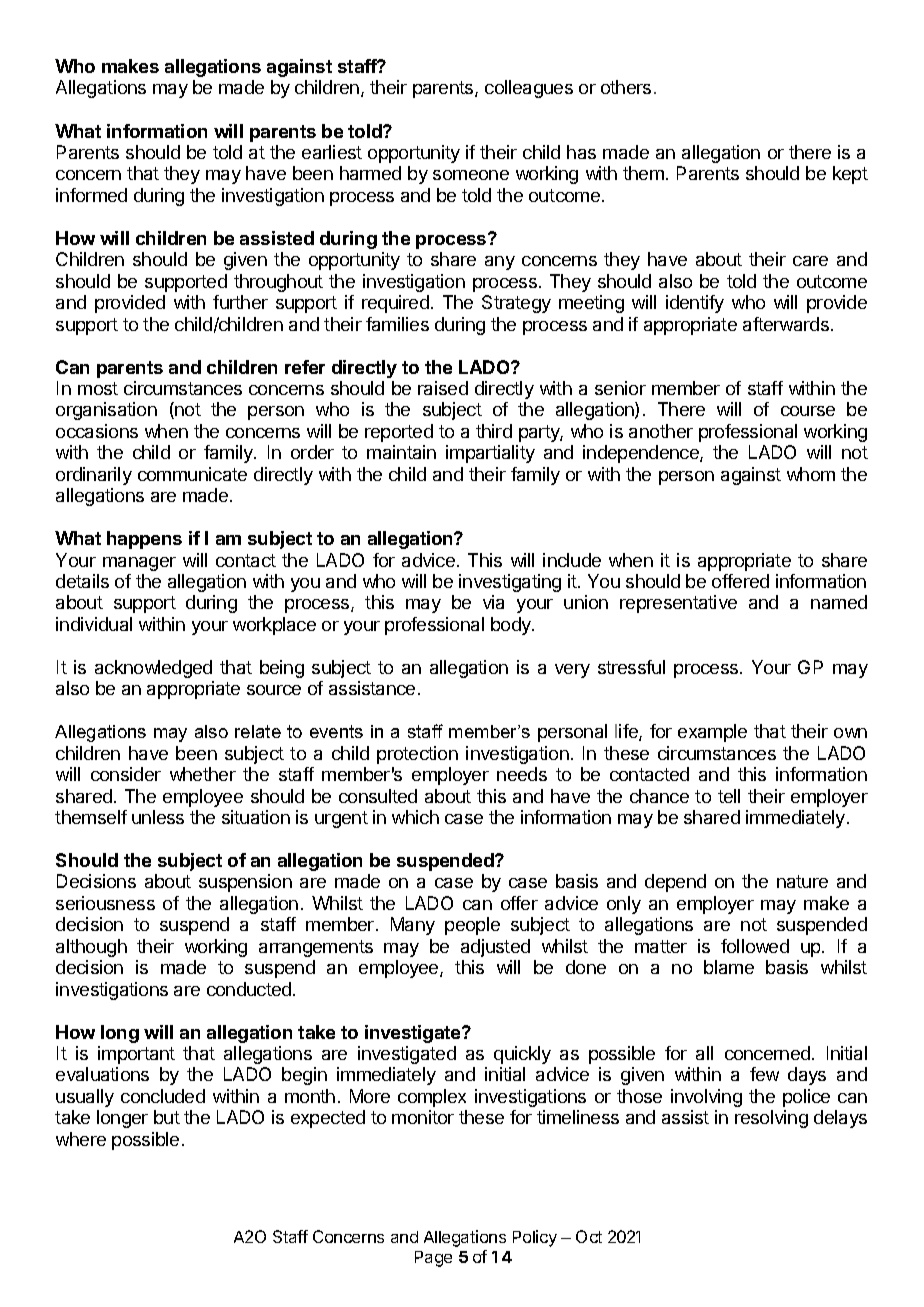  Describe the element at coordinates (167, 1117) in the document. I see `but` at that location.
